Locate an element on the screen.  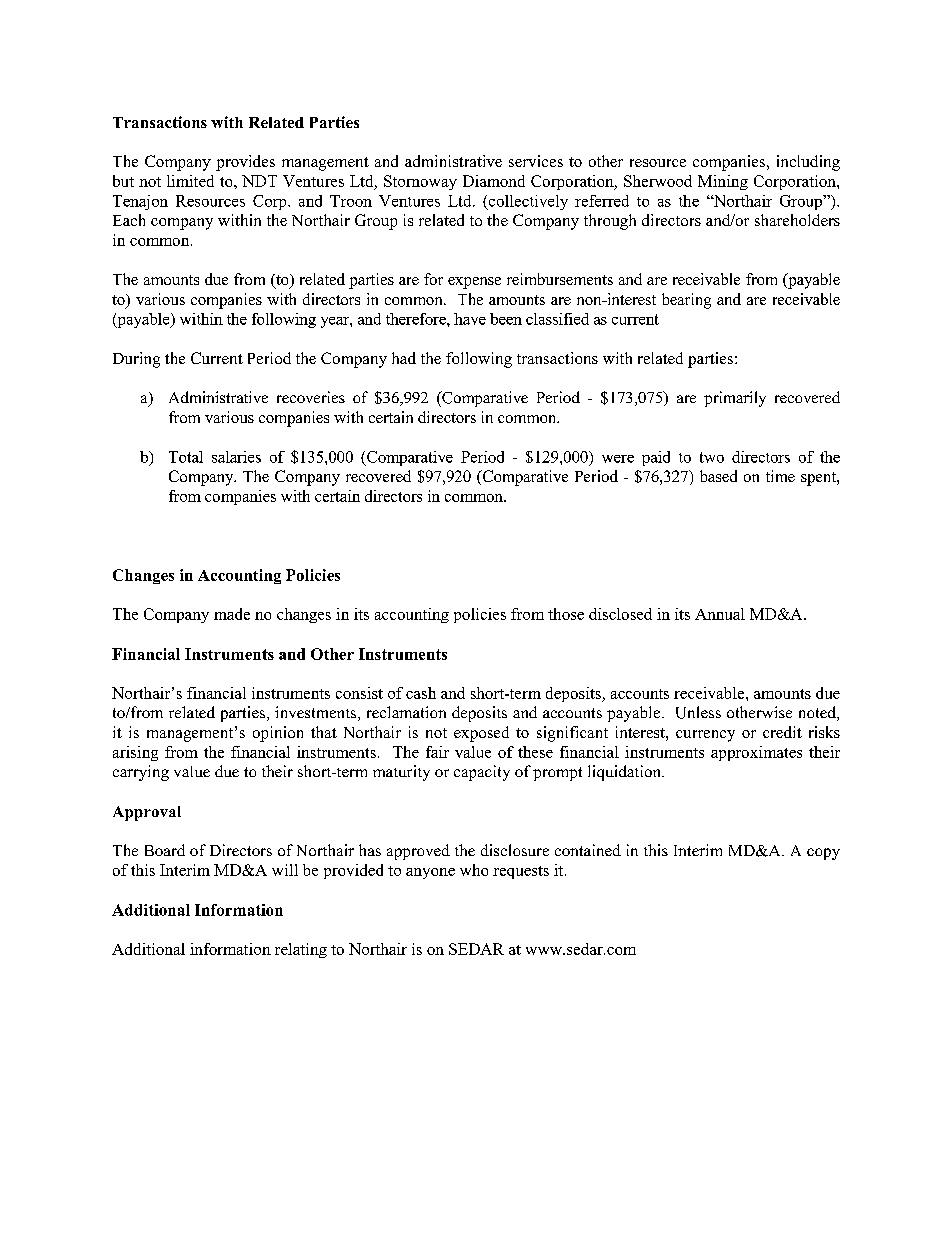
Stornoway is located at coordinates (420, 182).
